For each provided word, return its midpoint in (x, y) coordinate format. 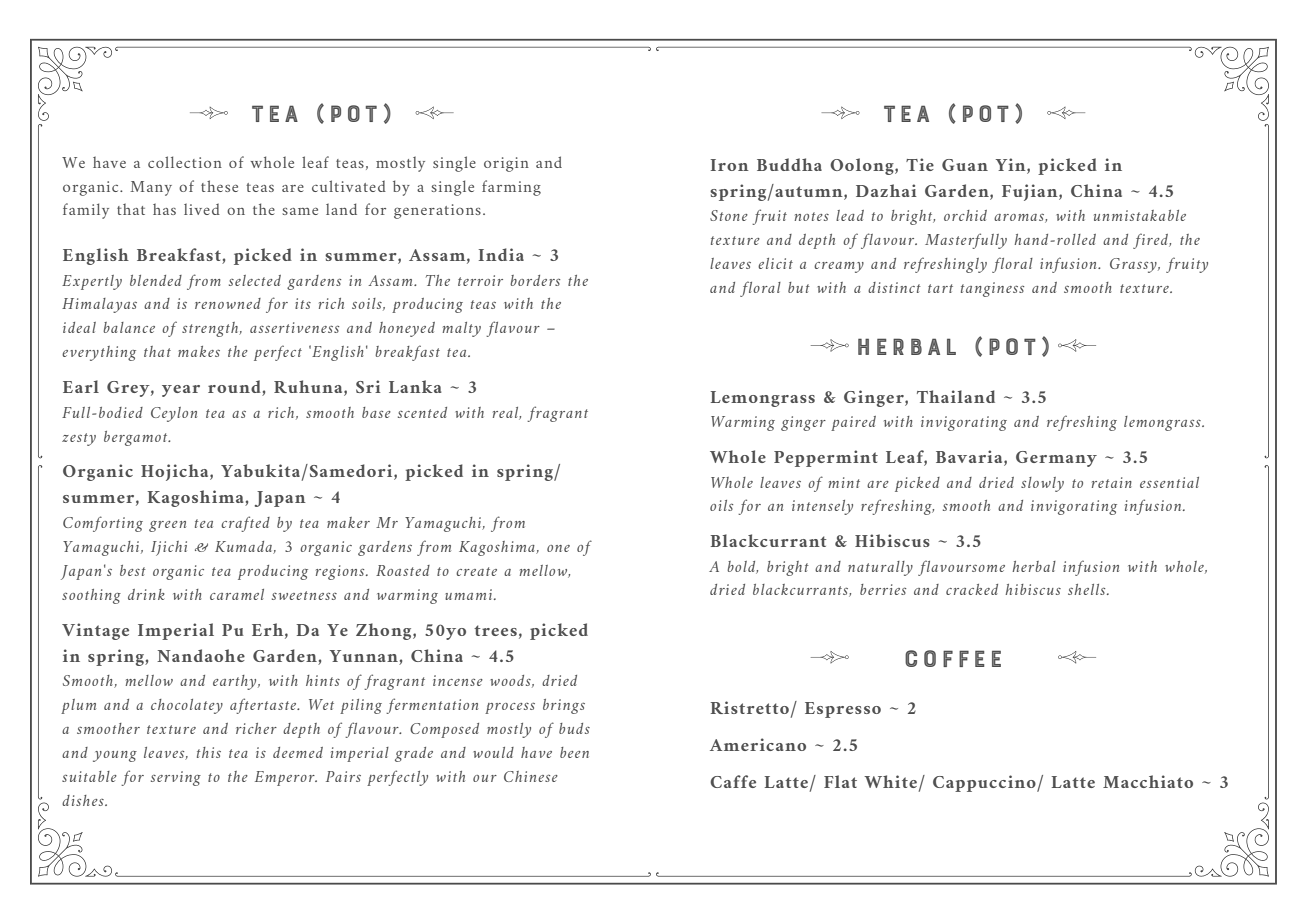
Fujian (1031, 192)
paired (853, 423)
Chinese (531, 776)
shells (1088, 589)
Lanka (415, 386)
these (219, 186)
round (235, 388)
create (476, 571)
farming (511, 188)
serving (176, 778)
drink (146, 594)
